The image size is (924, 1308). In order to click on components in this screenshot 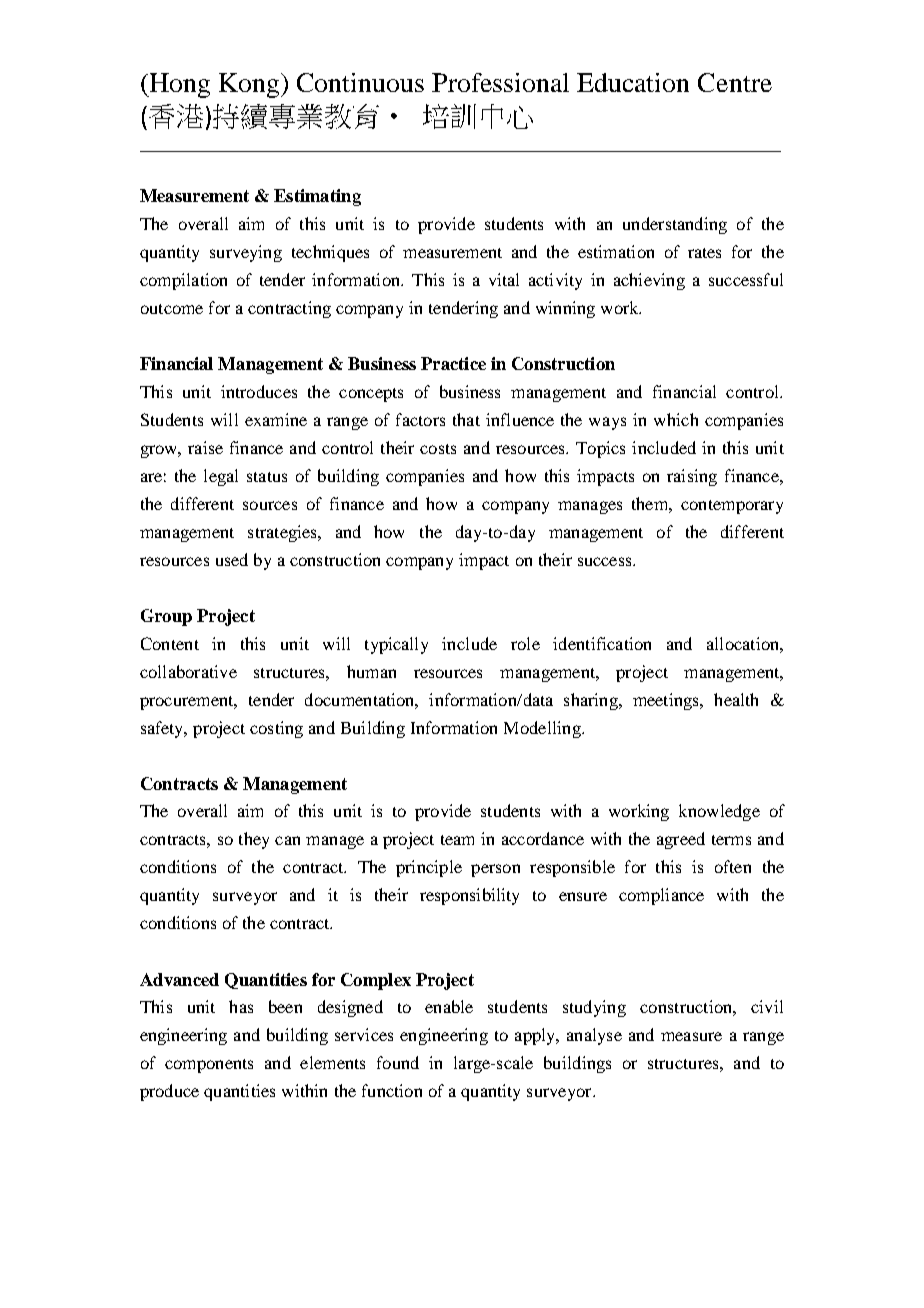, I will do `click(209, 1066)`.
